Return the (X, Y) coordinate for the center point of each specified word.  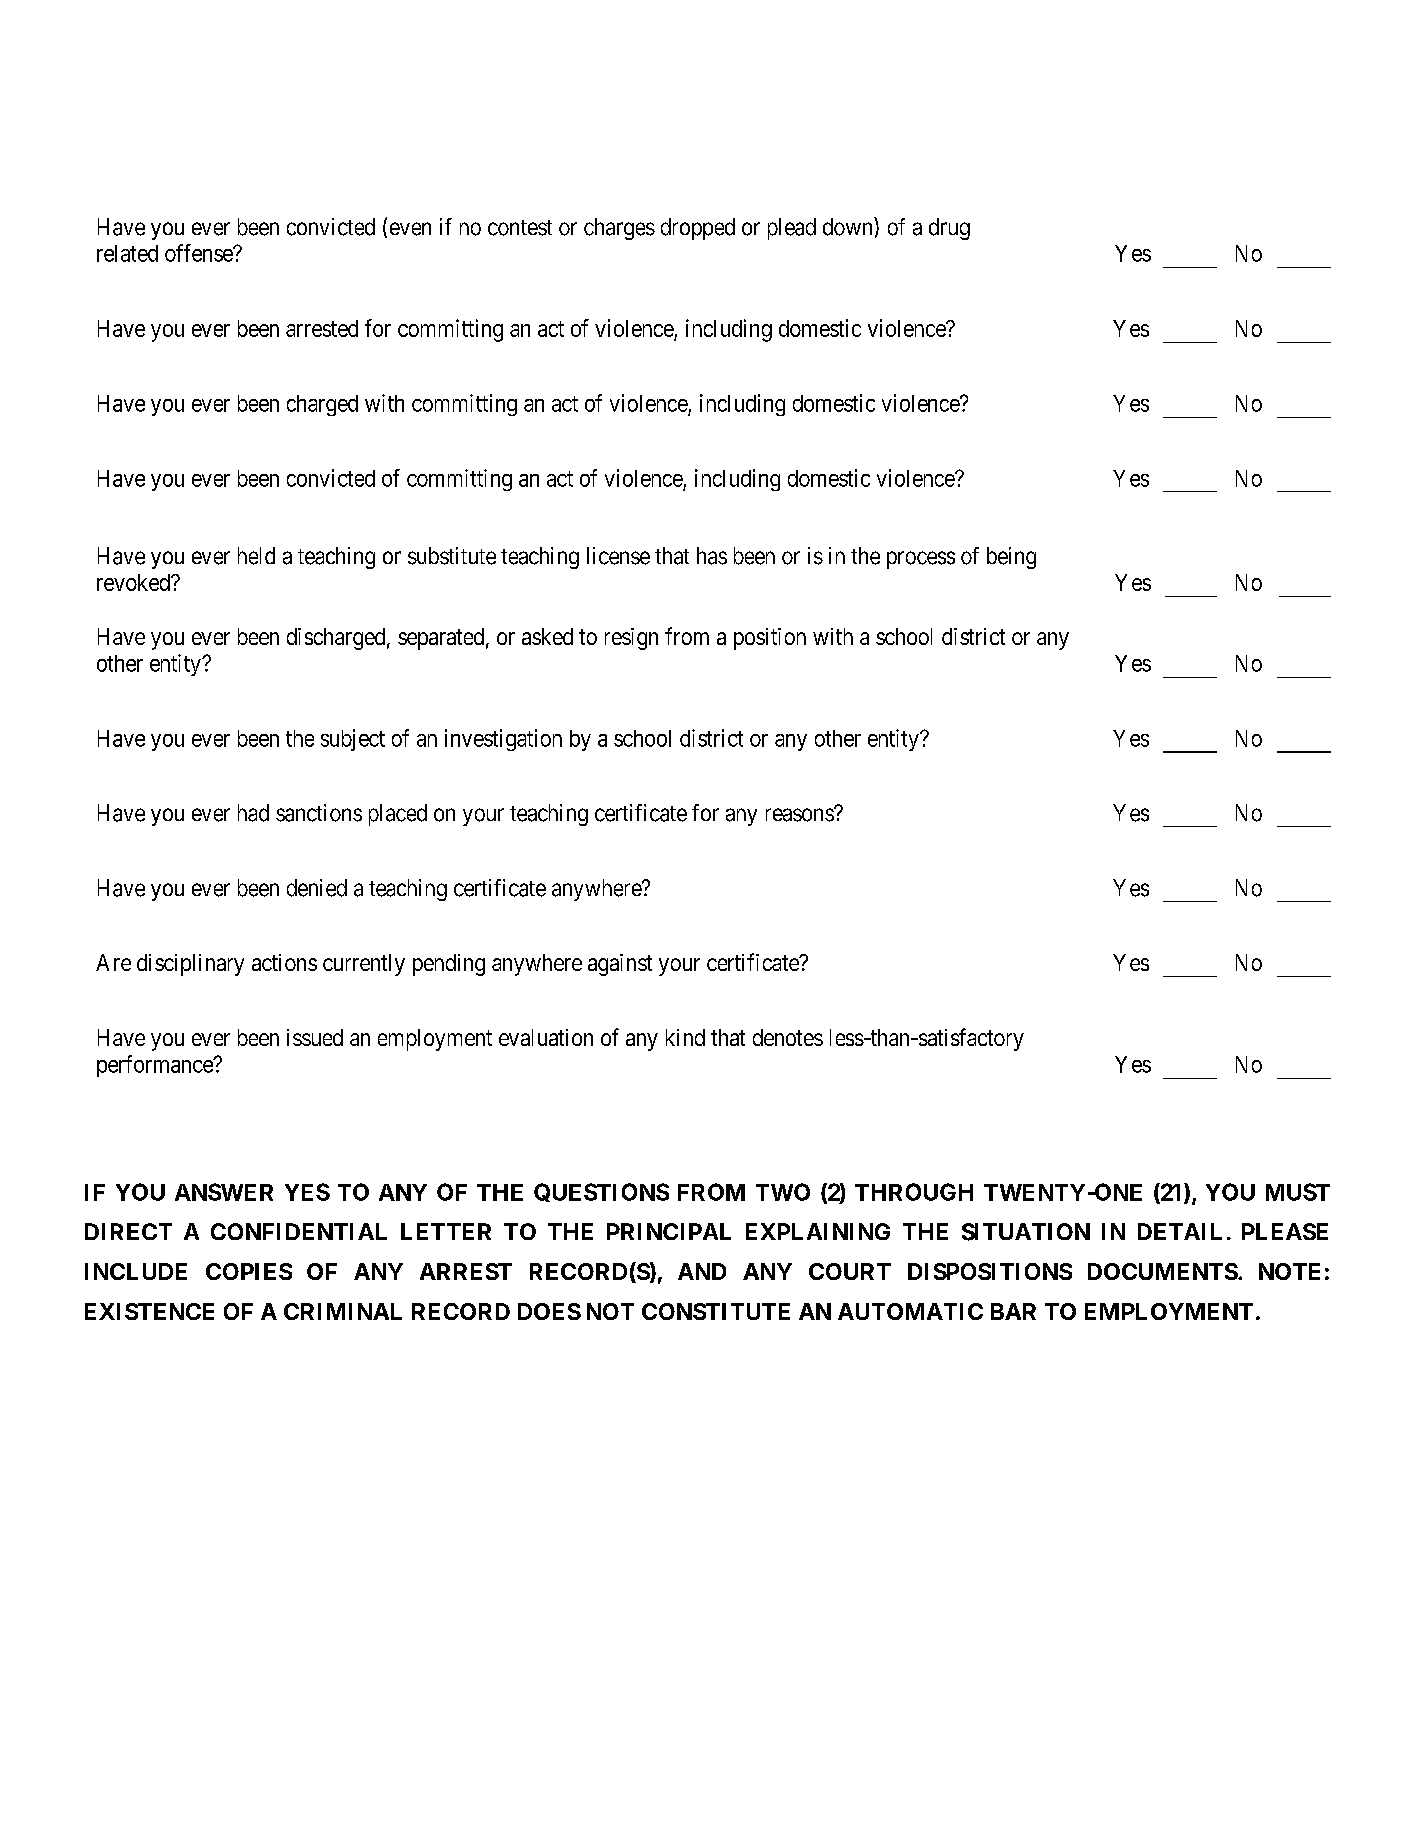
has (712, 556)
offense (199, 253)
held (256, 556)
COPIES (249, 1271)
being (1011, 558)
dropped (698, 229)
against (620, 965)
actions (284, 962)
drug (949, 229)
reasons (800, 815)
